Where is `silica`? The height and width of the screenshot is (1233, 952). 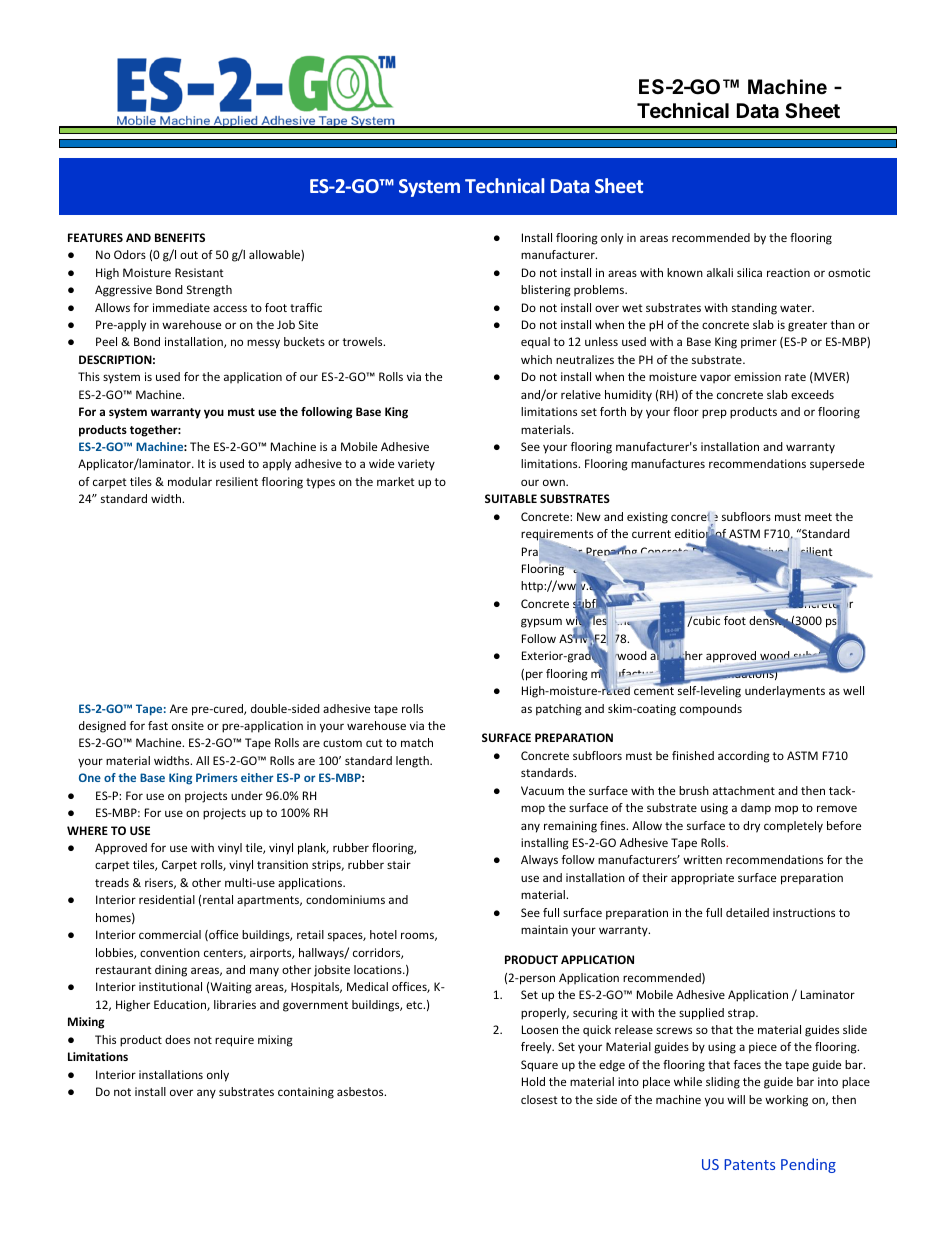 silica is located at coordinates (749, 272).
